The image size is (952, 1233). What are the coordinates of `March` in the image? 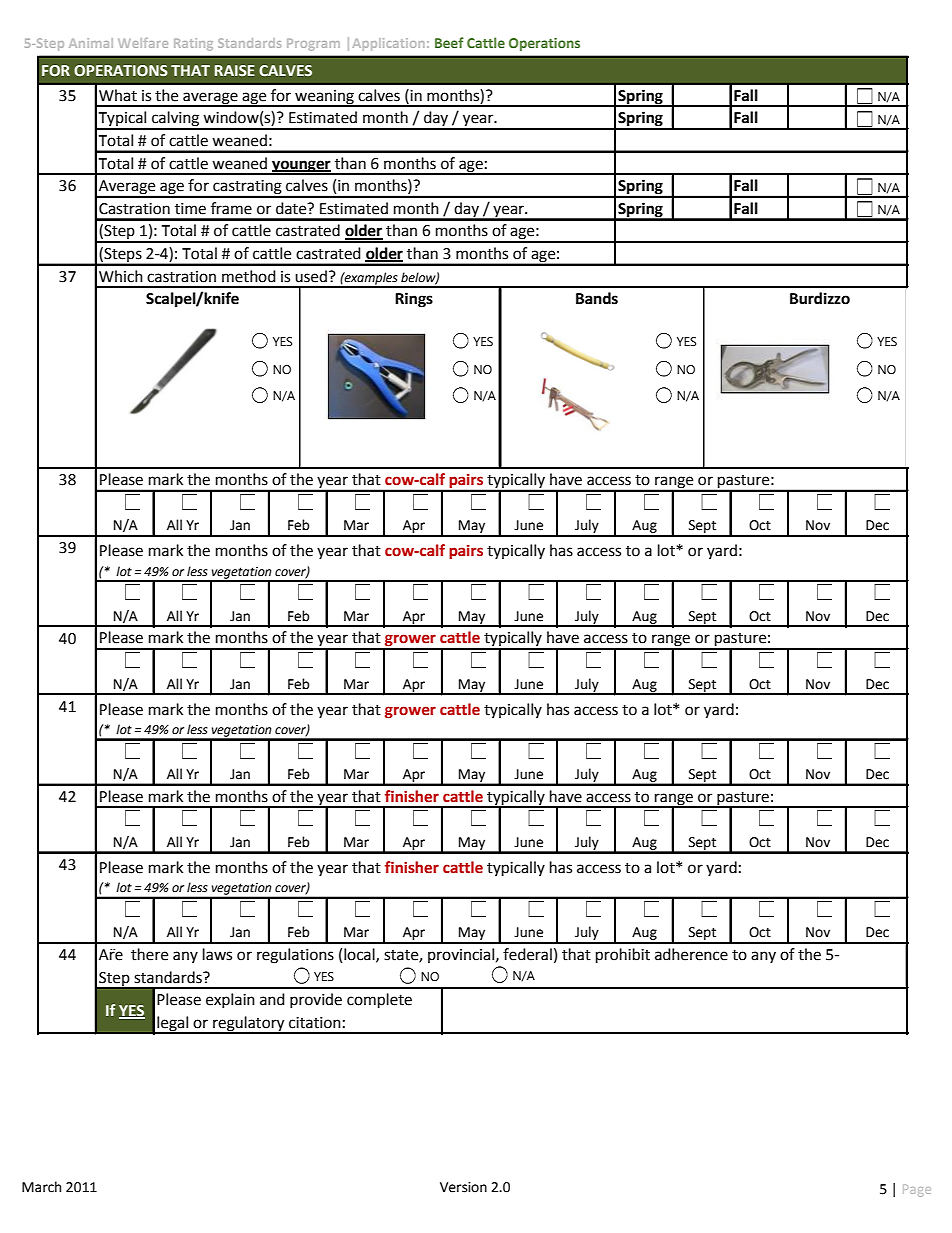 It's located at (41, 1187).
